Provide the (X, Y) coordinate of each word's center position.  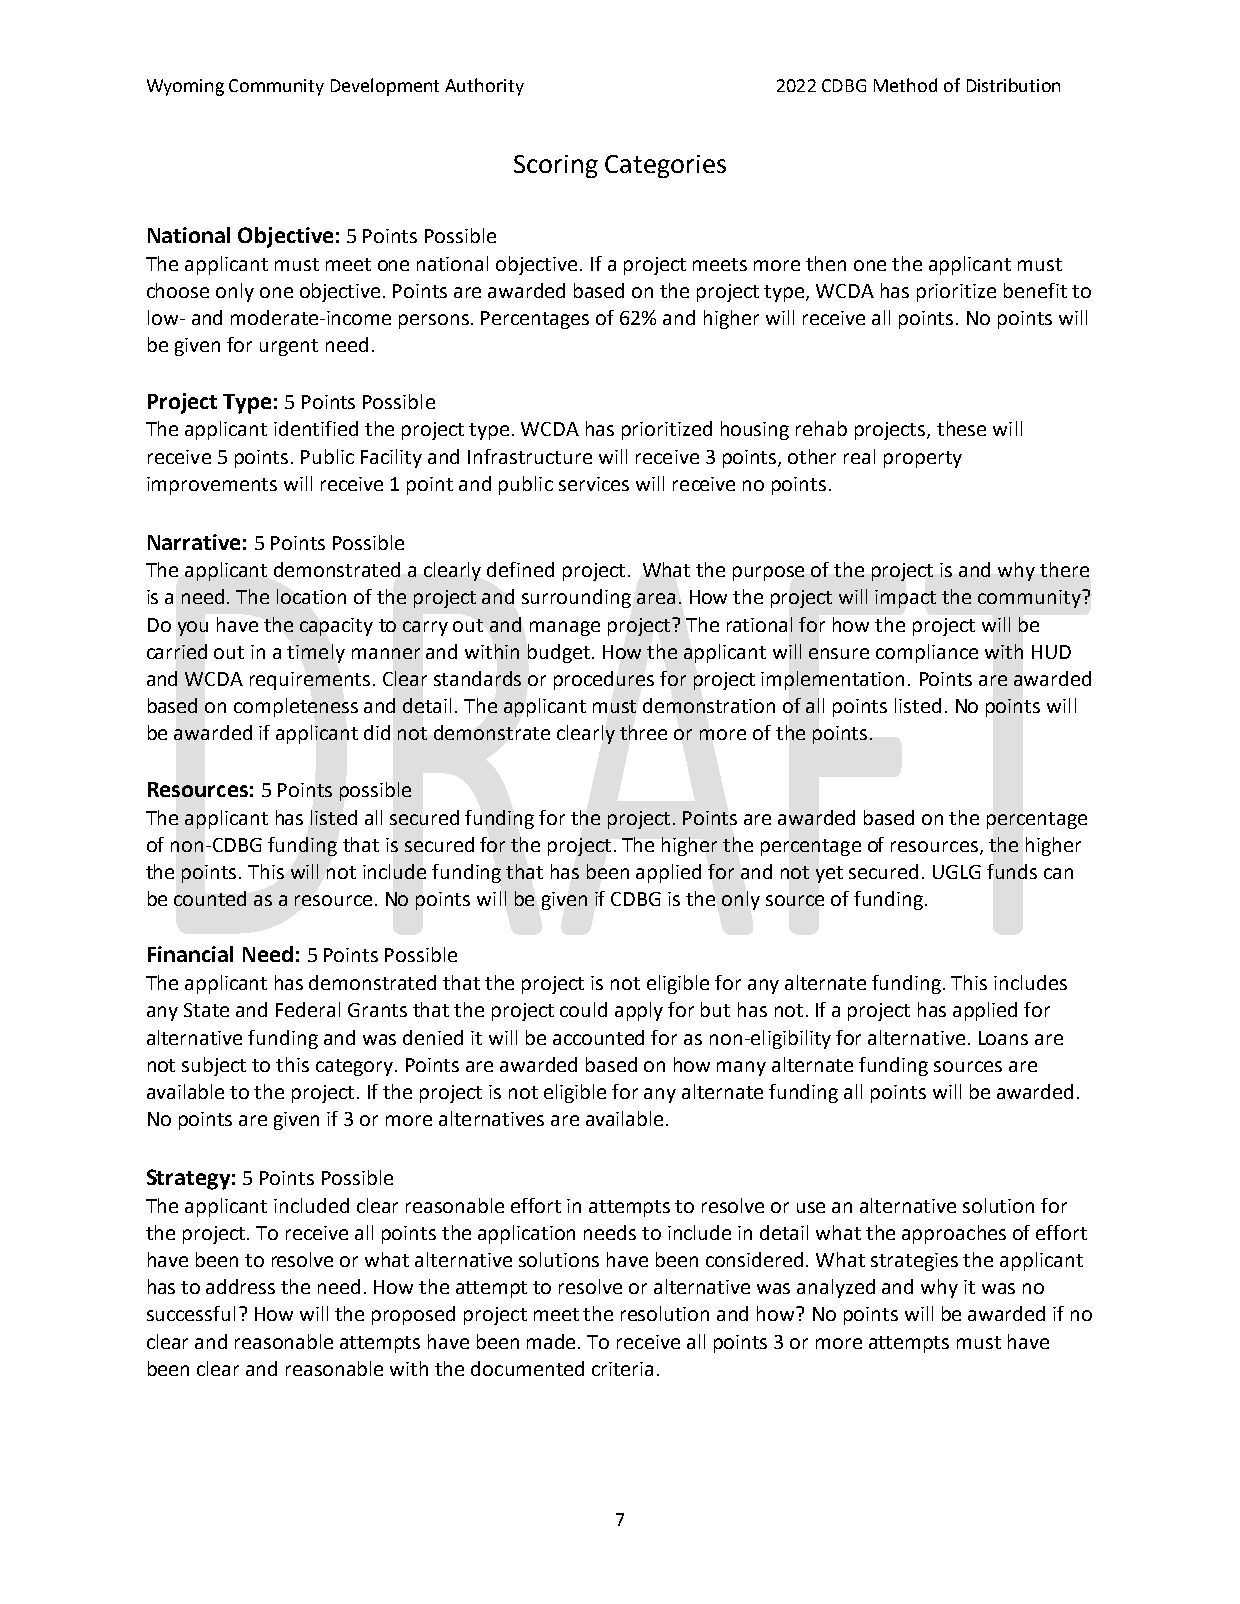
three (643, 732)
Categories (665, 166)
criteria (622, 1369)
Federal (308, 1009)
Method (905, 85)
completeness (296, 707)
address (240, 1286)
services (594, 484)
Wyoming (185, 87)
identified (316, 428)
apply (639, 1011)
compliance (927, 653)
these (961, 428)
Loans (1003, 1038)
